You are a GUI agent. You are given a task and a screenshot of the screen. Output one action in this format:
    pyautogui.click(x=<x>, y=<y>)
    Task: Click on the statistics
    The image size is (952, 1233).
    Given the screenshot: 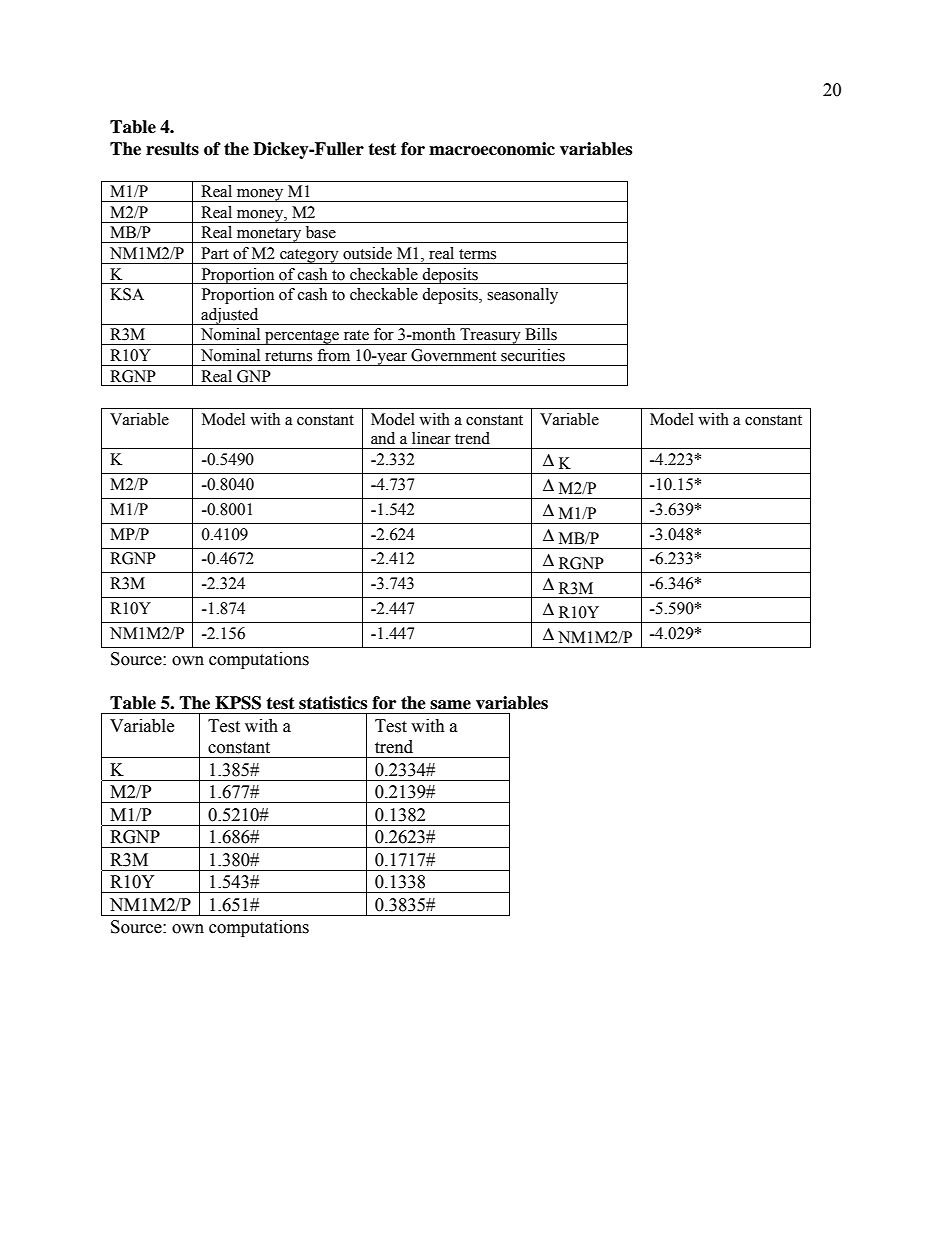 What is the action you would take?
    pyautogui.click(x=333, y=703)
